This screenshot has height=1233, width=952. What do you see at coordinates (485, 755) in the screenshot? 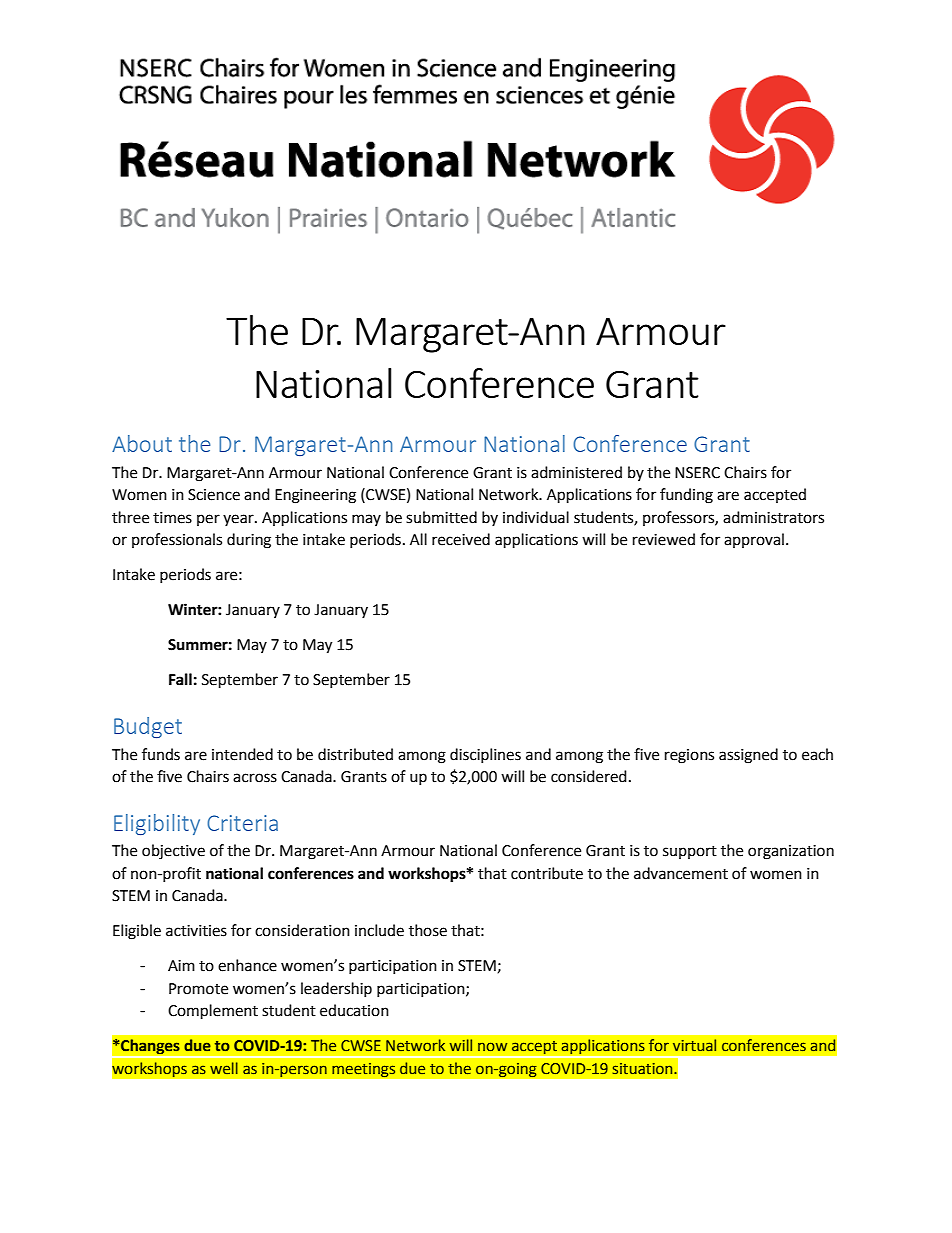
I see `disciplines` at bounding box center [485, 755].
